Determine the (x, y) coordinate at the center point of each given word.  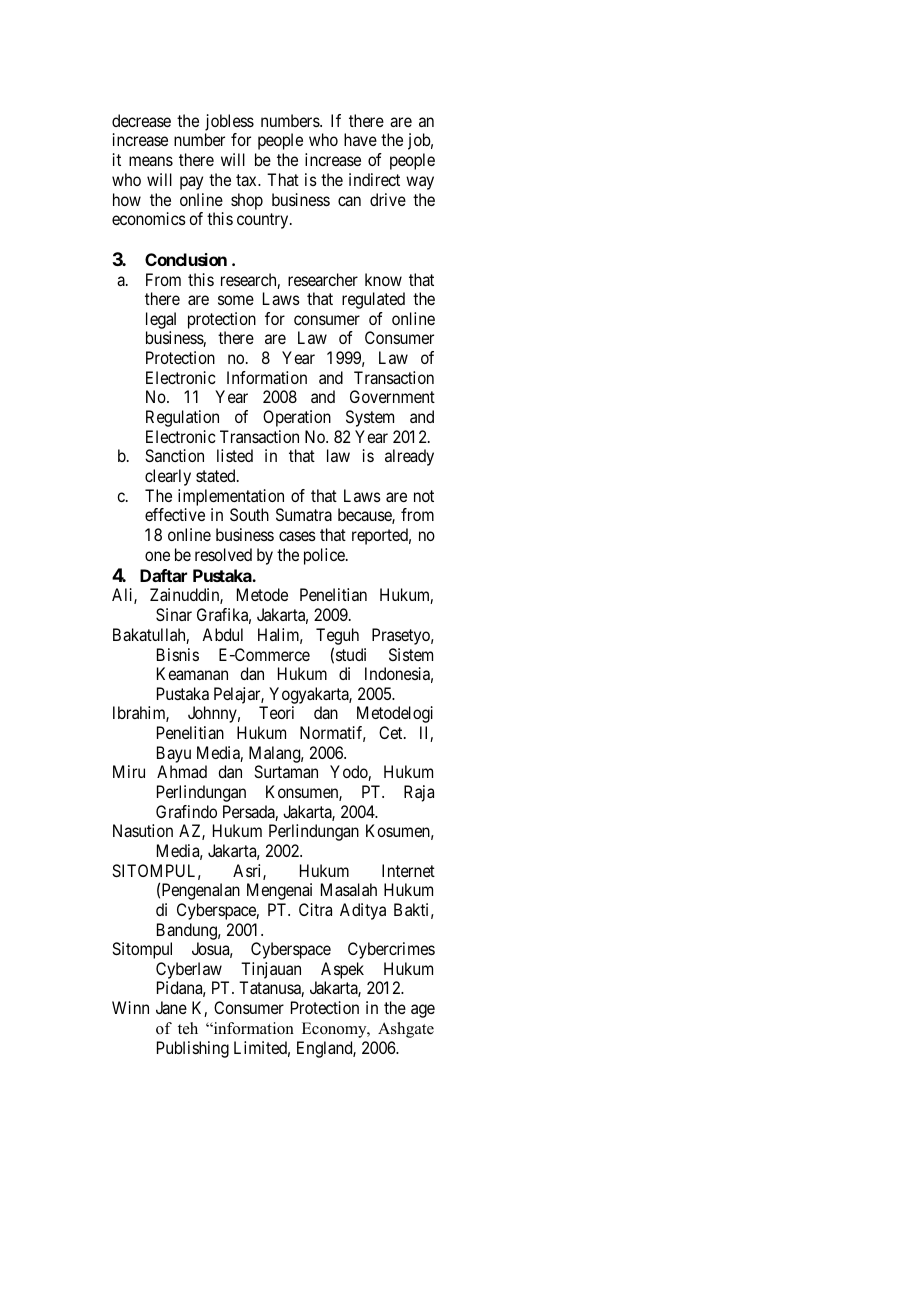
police (325, 556)
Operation (297, 418)
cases (297, 536)
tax (247, 180)
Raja (419, 793)
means (151, 161)
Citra (315, 909)
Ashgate (406, 1030)
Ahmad (182, 771)
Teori (276, 712)
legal (161, 322)
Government (392, 396)
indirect (374, 179)
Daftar (163, 575)
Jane (171, 1007)
